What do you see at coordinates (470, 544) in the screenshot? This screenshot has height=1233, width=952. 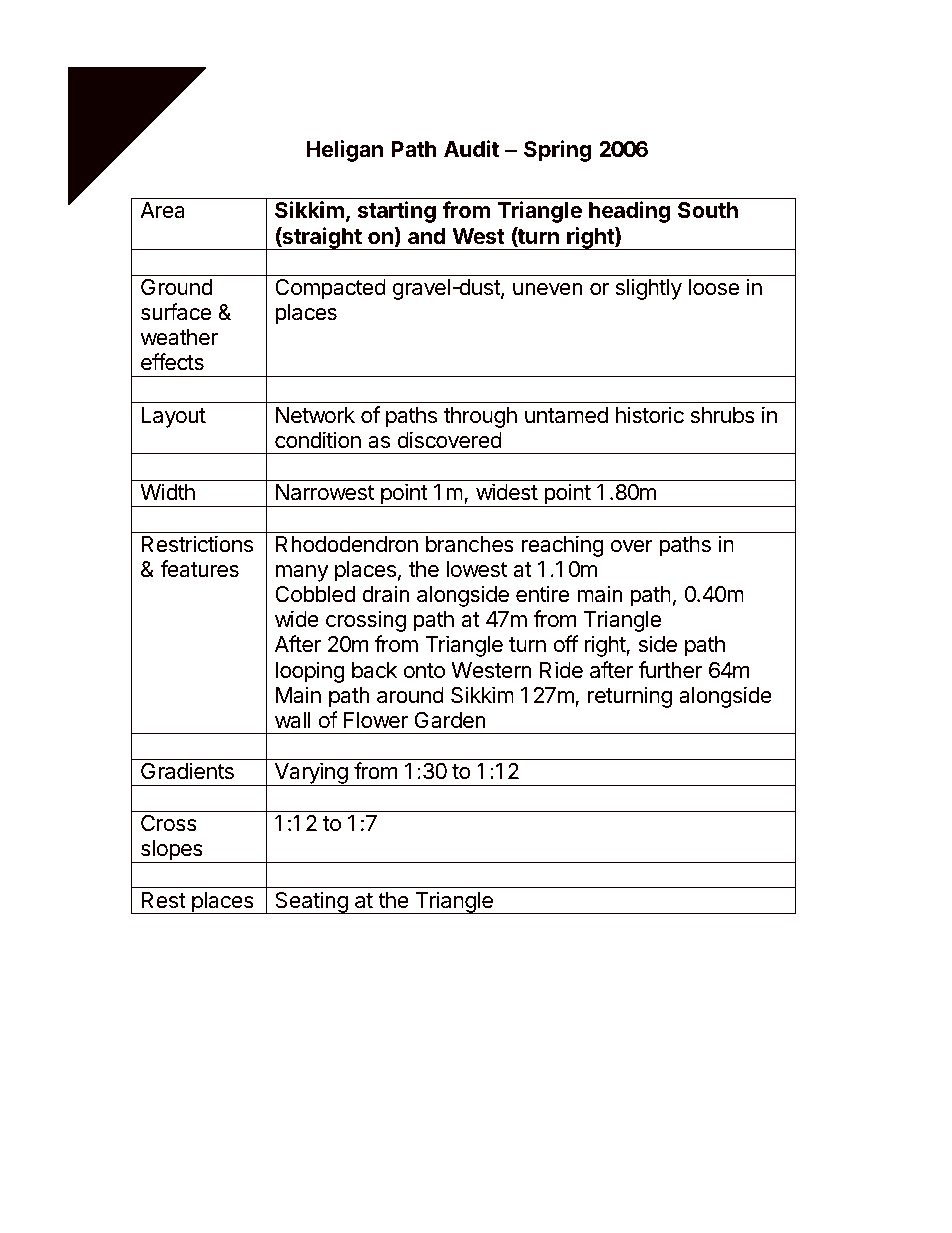 I see `branches` at bounding box center [470, 544].
